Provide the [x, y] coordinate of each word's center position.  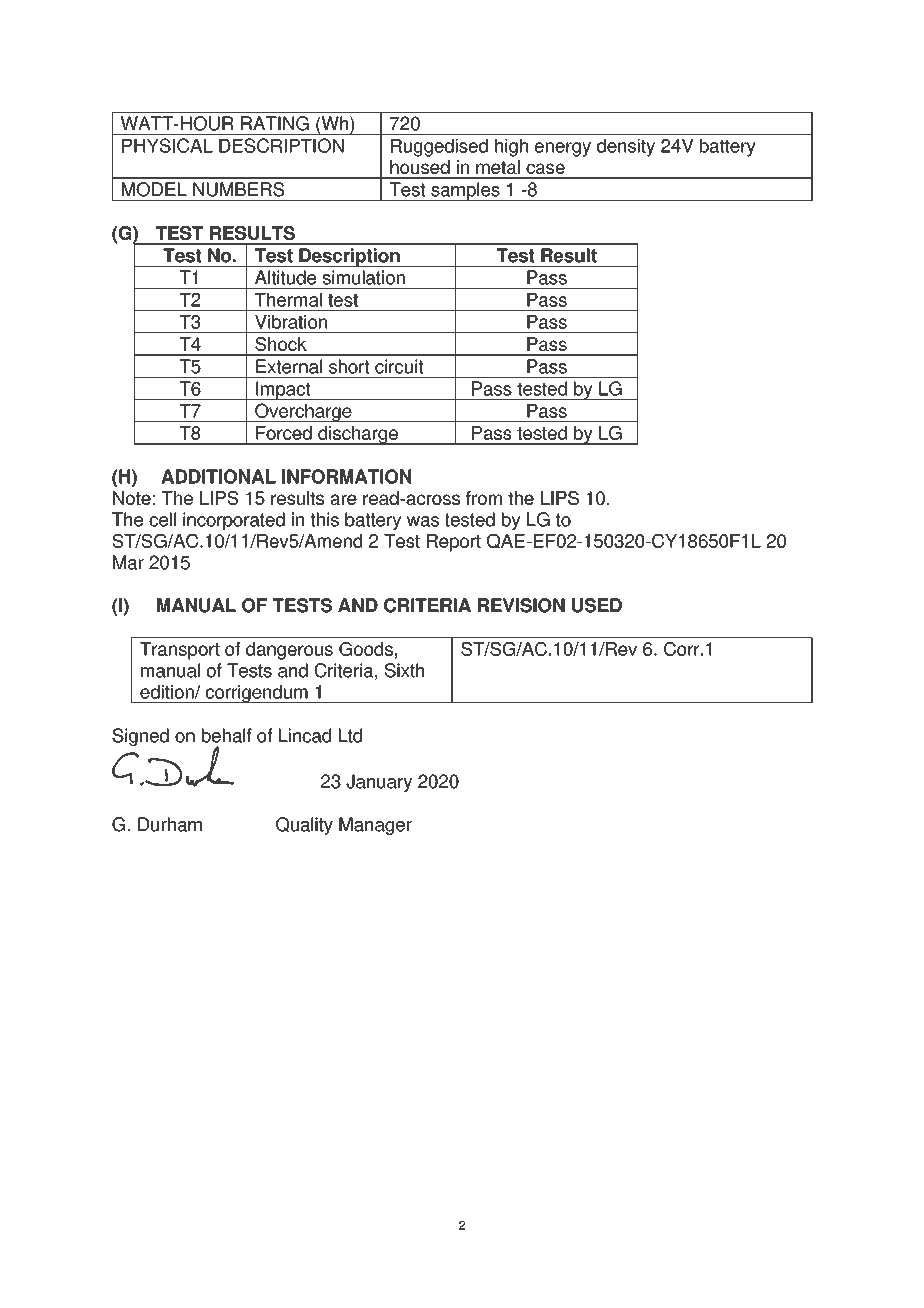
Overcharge [303, 412]
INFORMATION [346, 476]
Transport [180, 651]
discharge [358, 435]
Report [454, 543]
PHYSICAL [167, 145]
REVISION [521, 605]
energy [563, 149]
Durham [170, 824]
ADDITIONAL [218, 476]
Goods [366, 649]
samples [465, 191]
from [484, 498]
